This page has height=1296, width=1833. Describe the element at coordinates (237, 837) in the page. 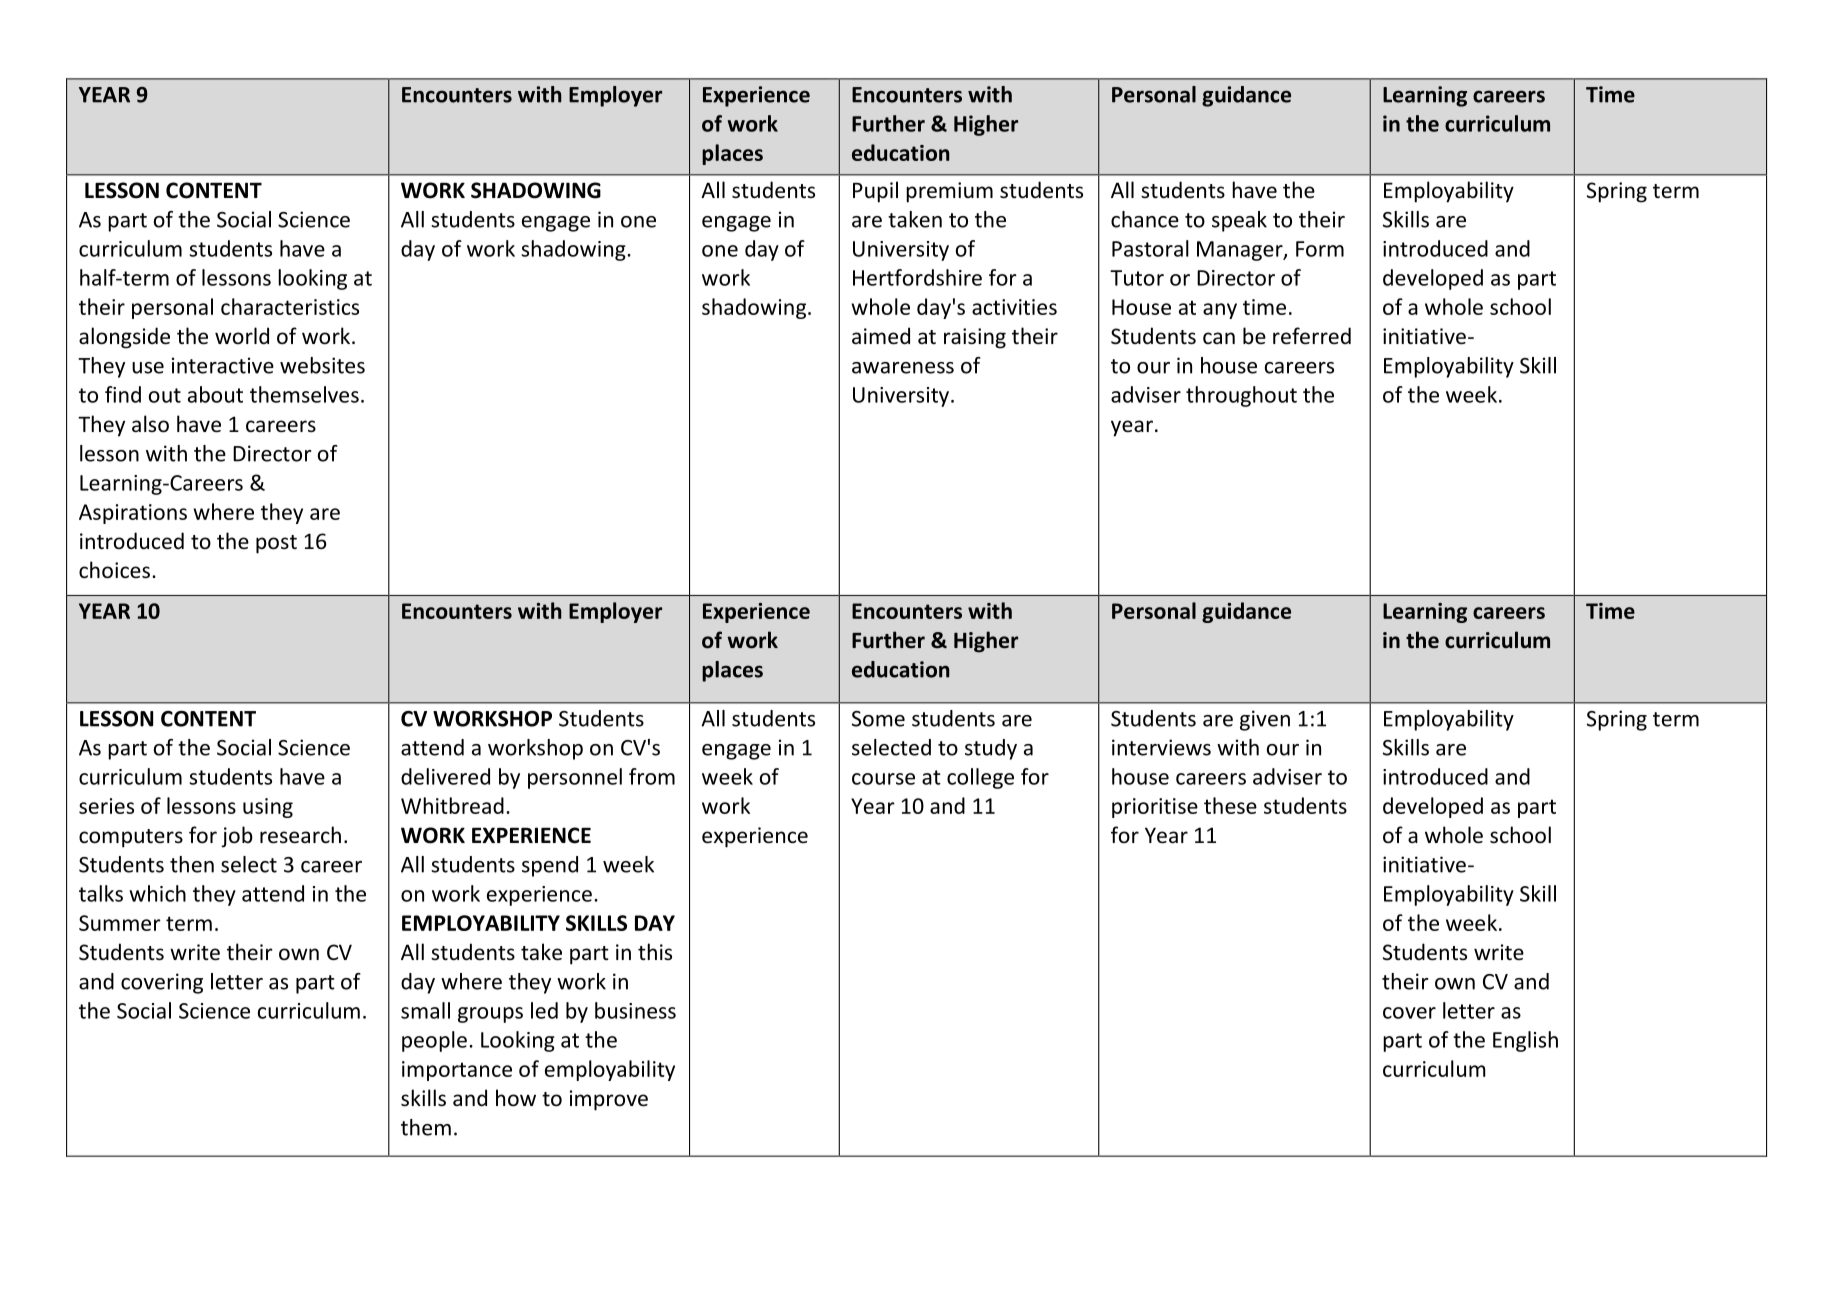

I see `job` at that location.
